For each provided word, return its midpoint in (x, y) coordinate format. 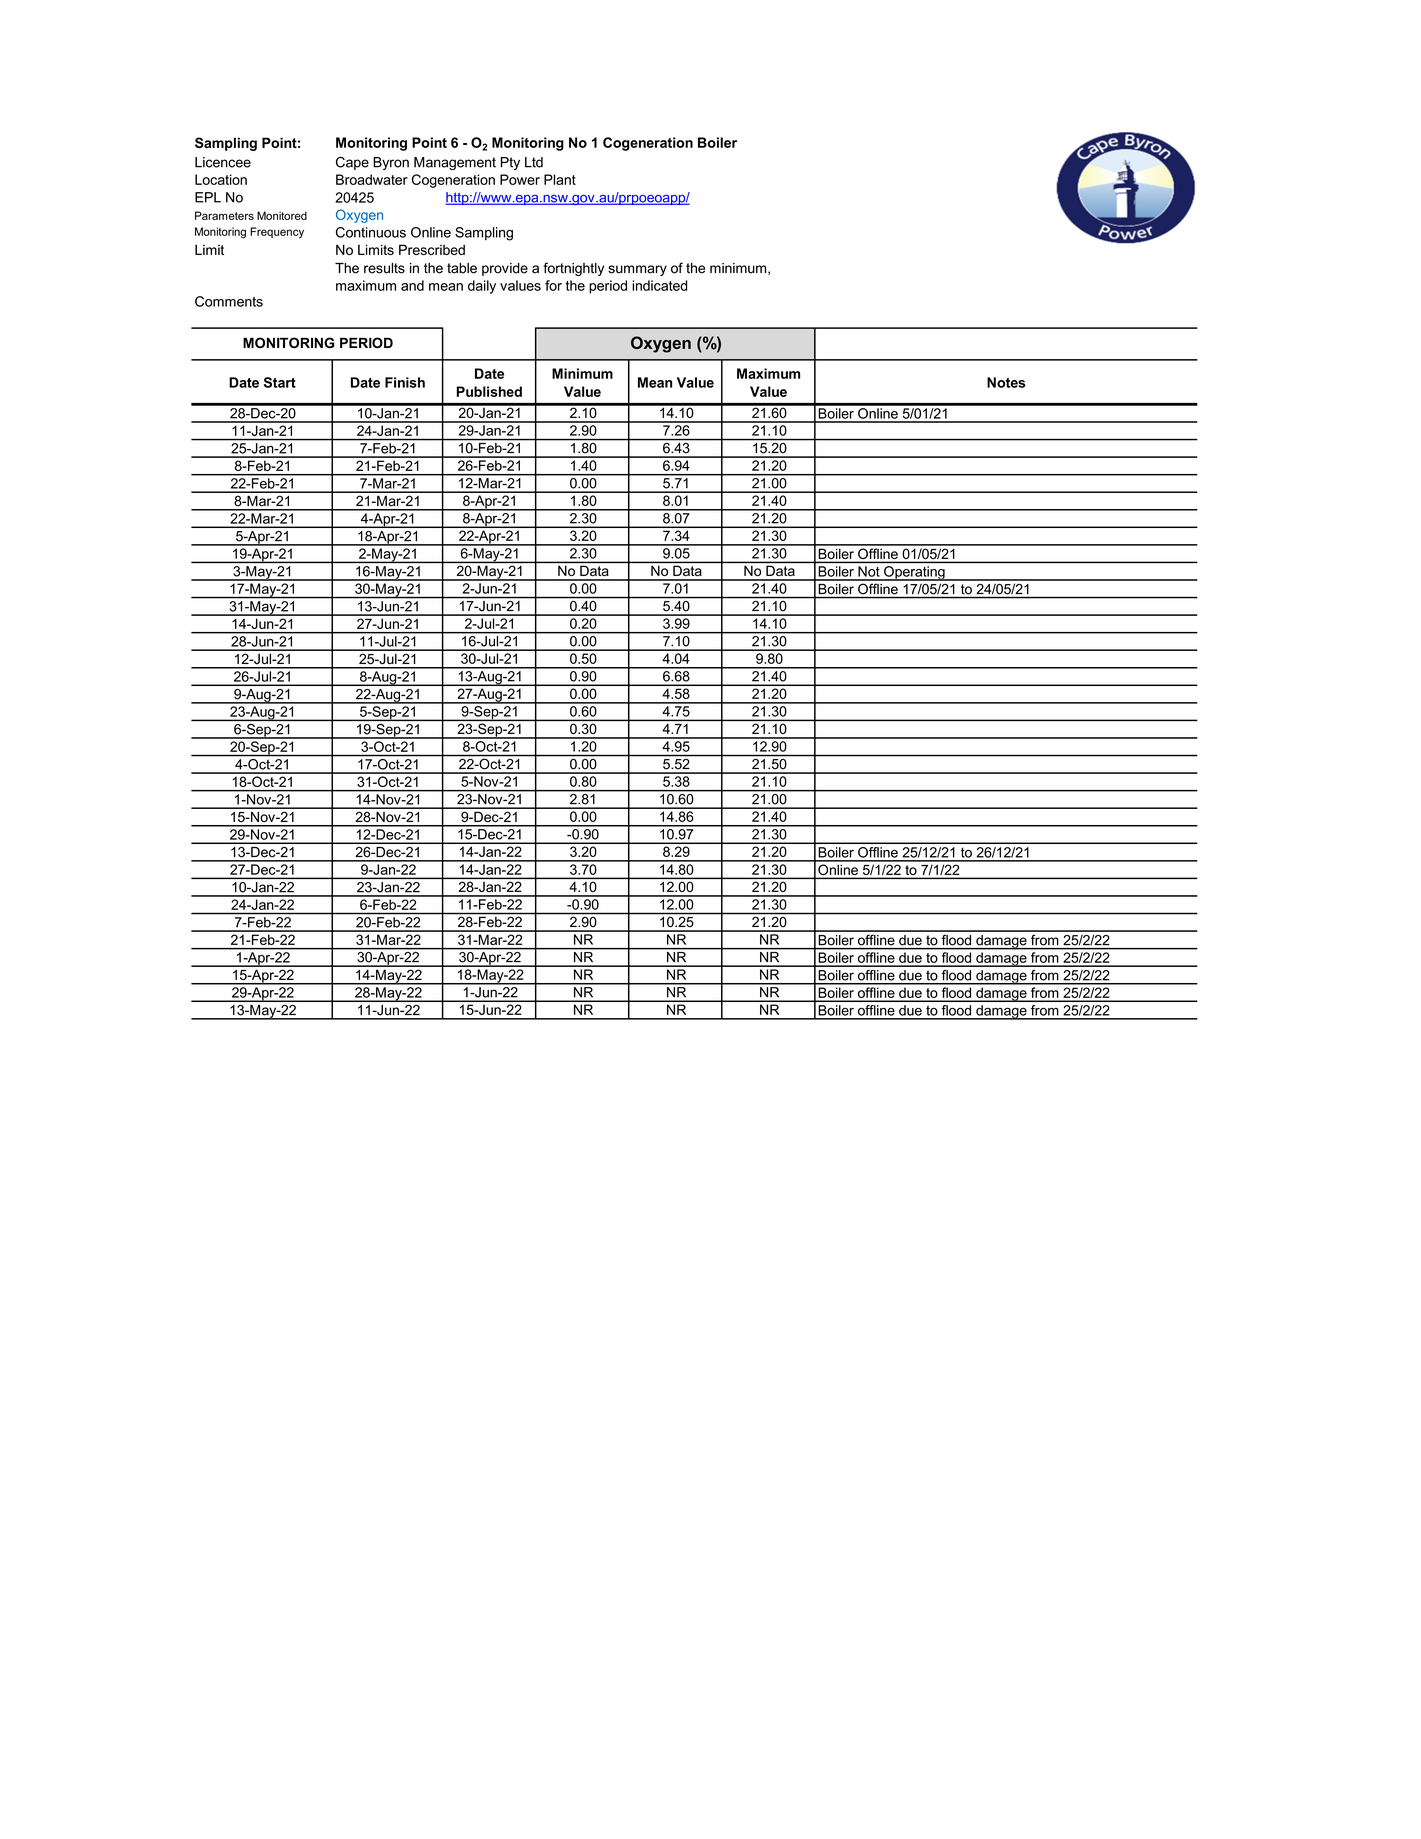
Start (280, 382)
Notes (1006, 382)
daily (482, 287)
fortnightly (573, 269)
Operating (914, 573)
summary (637, 270)
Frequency (277, 232)
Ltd (534, 162)
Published (489, 391)
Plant (560, 179)
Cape (352, 163)
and (412, 285)
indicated (659, 285)
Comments (229, 301)
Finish (405, 382)
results (384, 268)
